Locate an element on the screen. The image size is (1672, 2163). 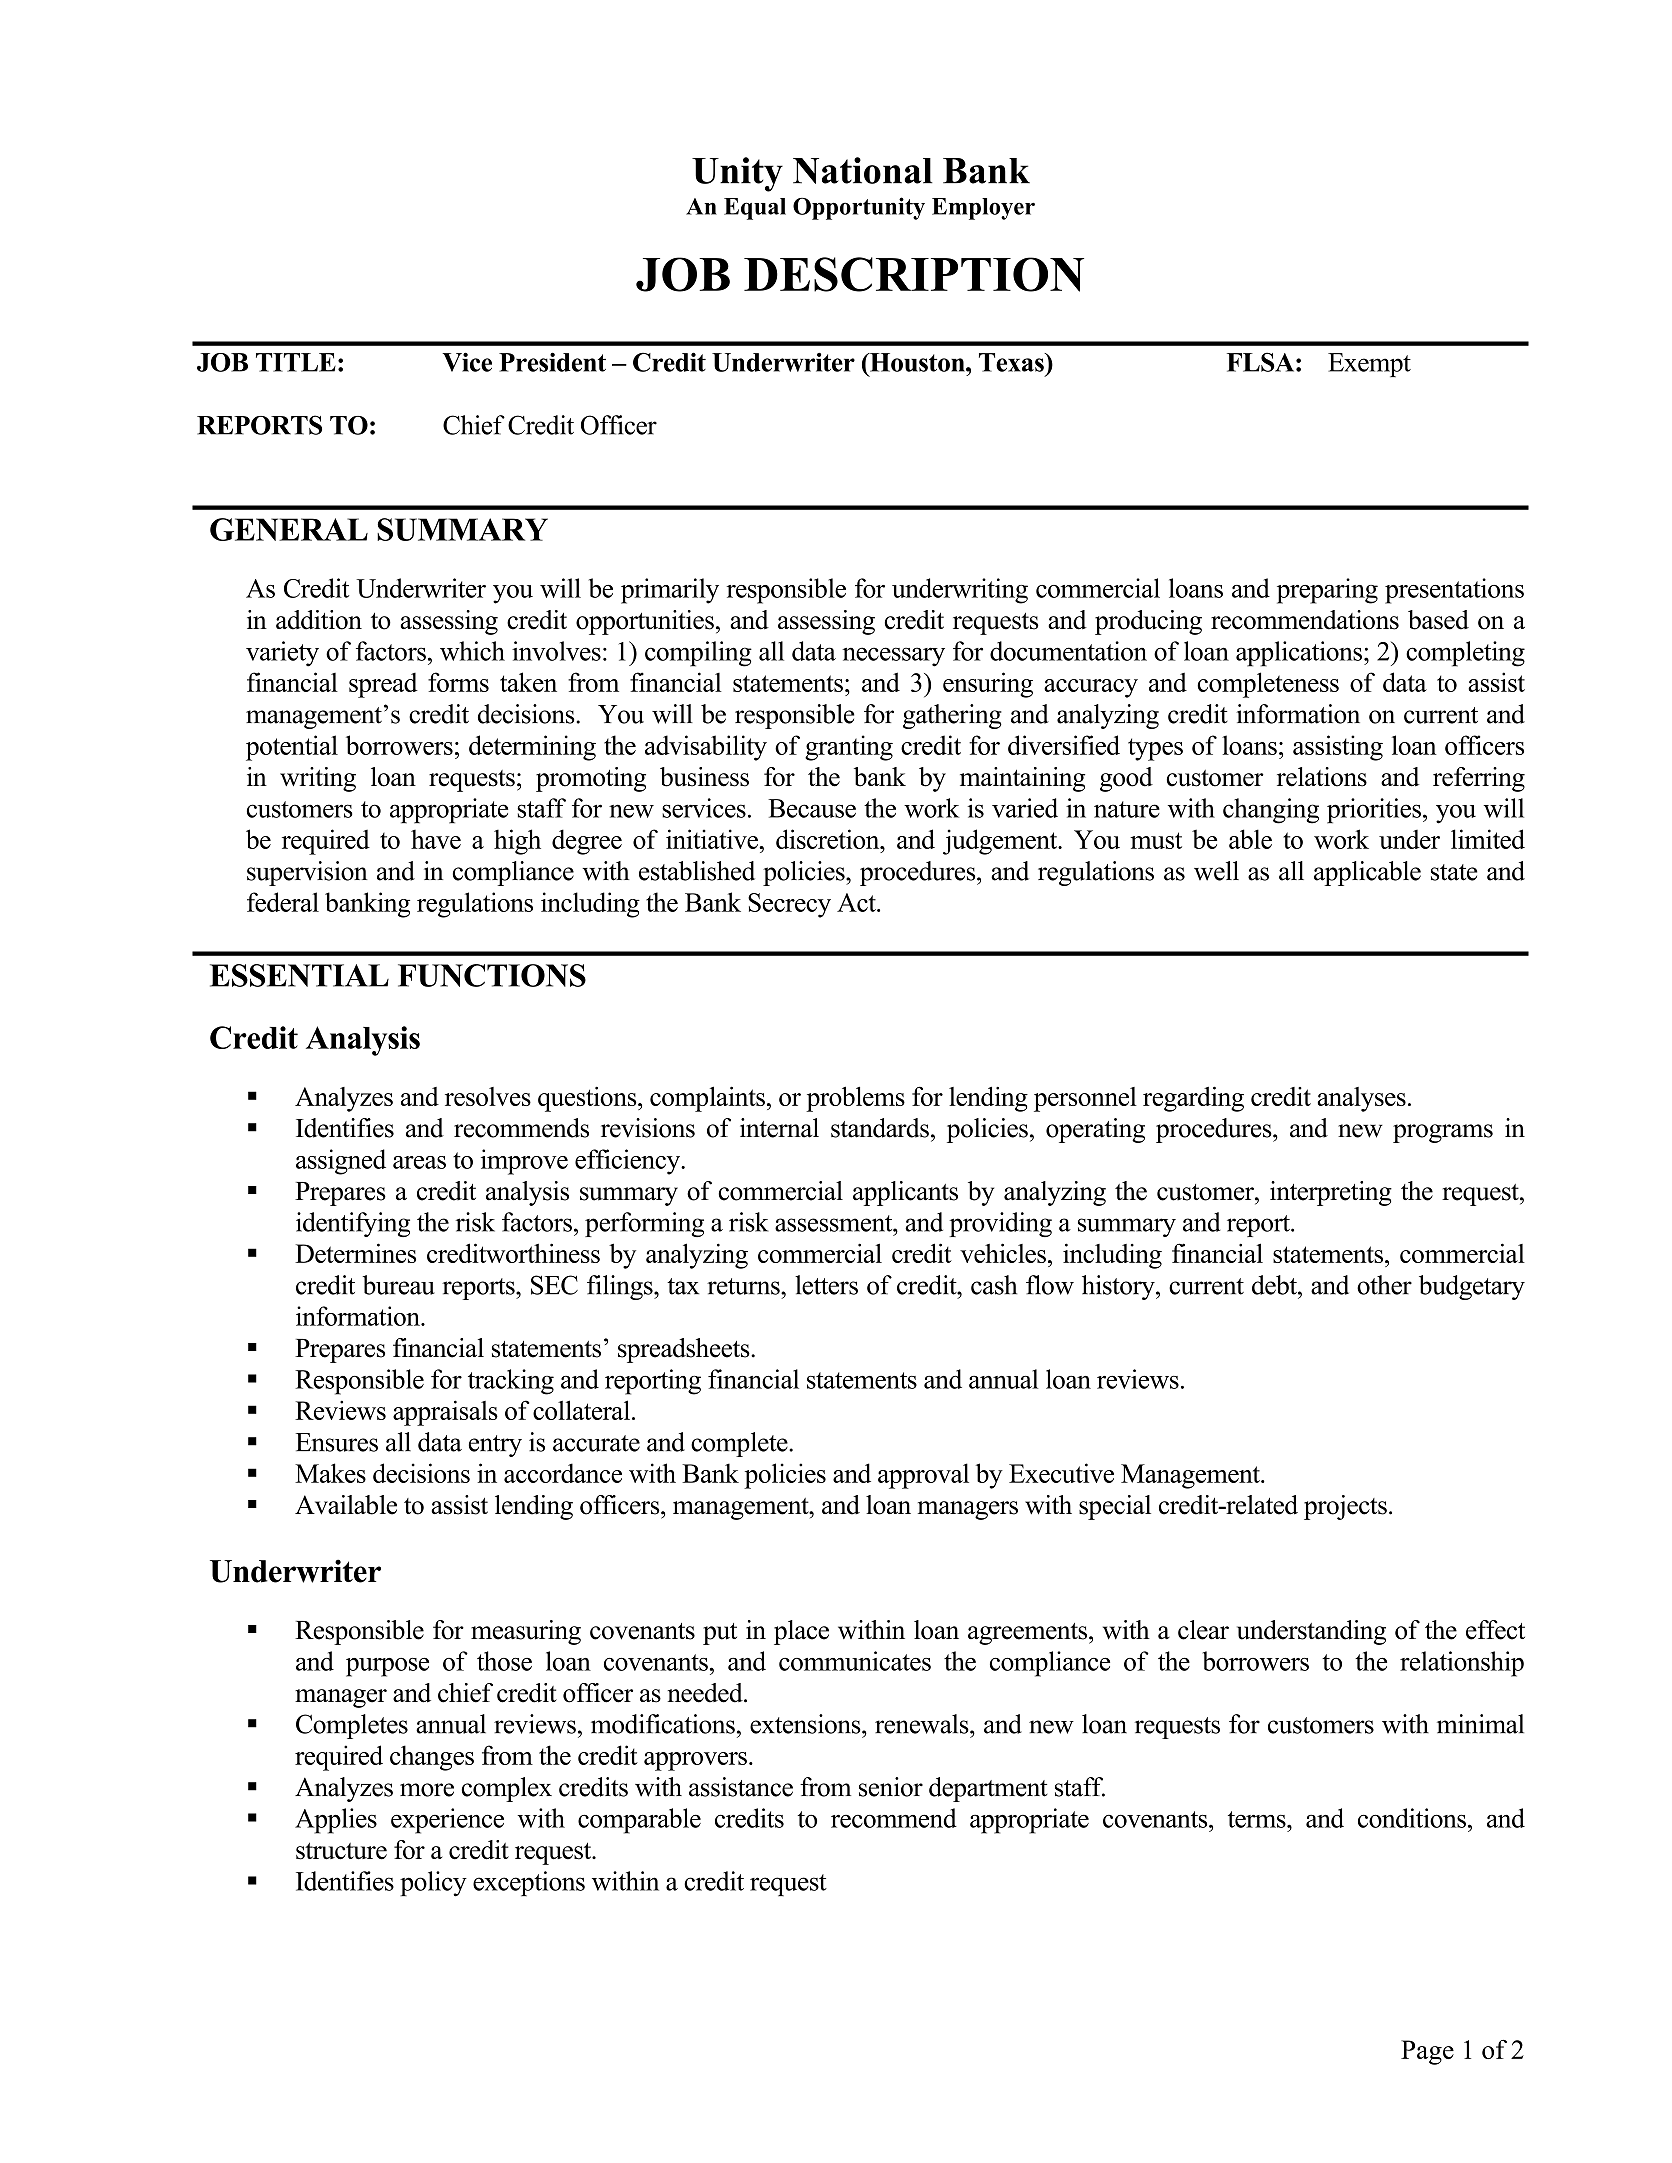
appraisals is located at coordinates (445, 1413).
